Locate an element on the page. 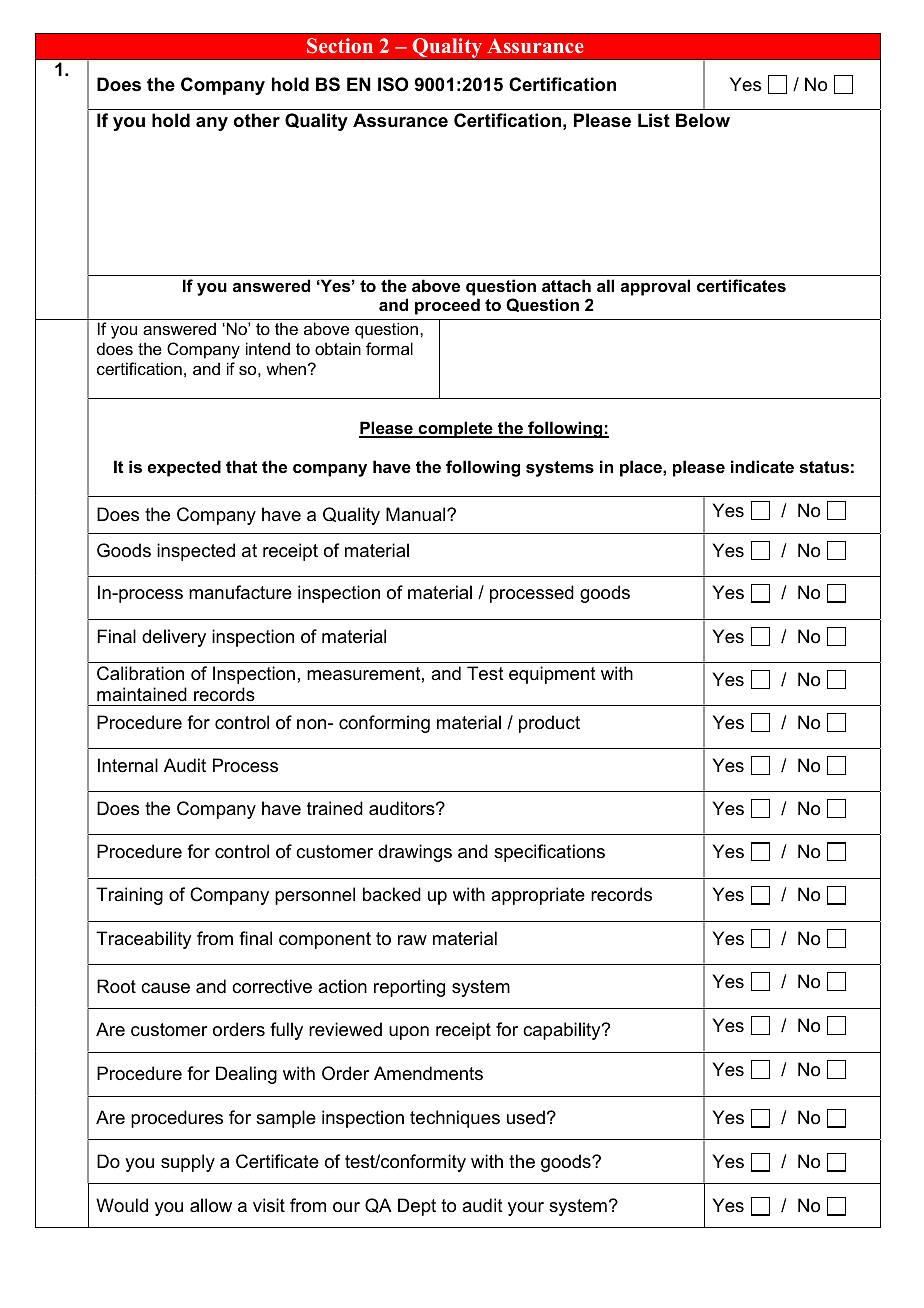  approval is located at coordinates (655, 287).
